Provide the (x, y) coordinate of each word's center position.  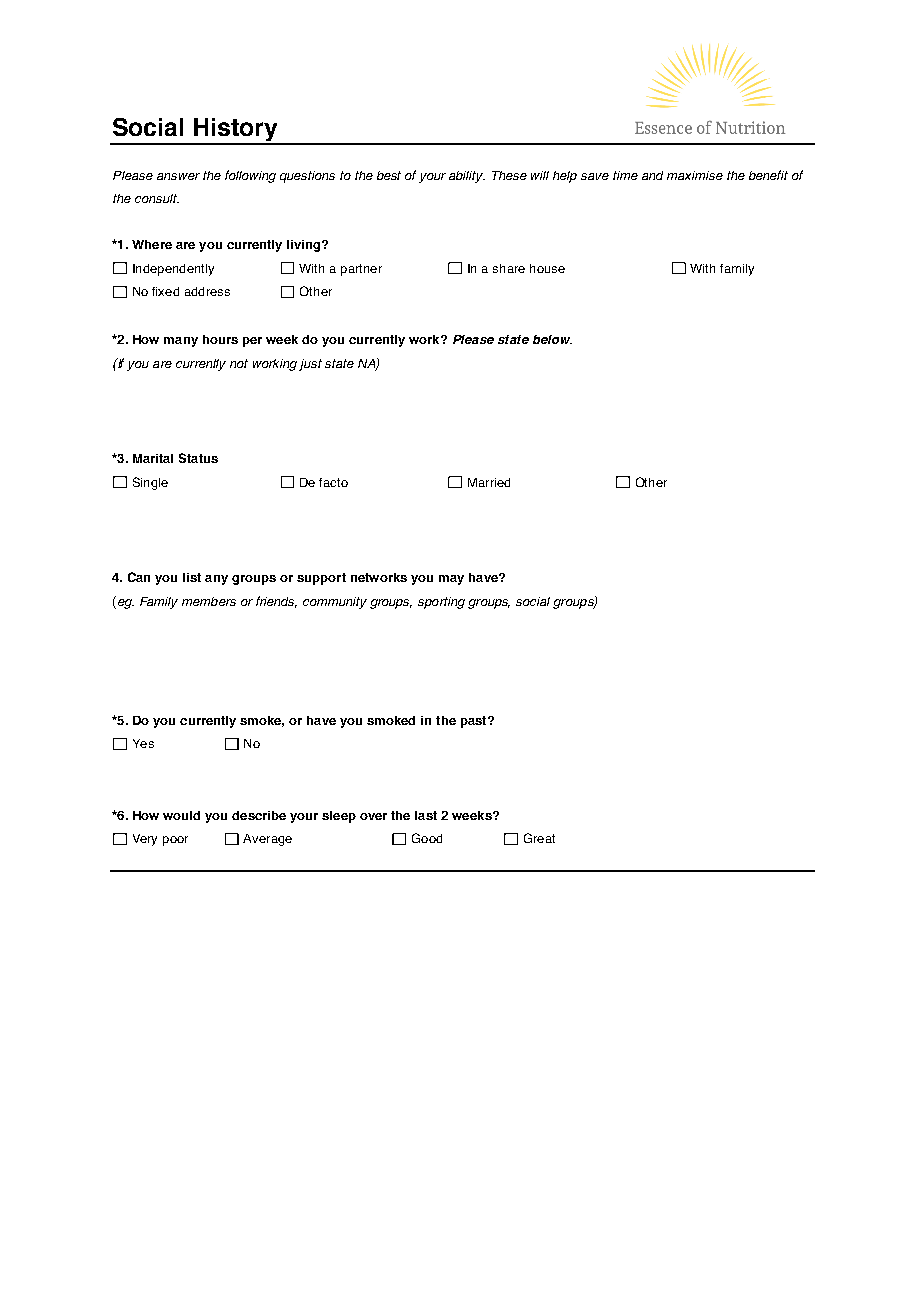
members (209, 601)
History (236, 131)
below (552, 339)
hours (220, 339)
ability (467, 177)
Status (198, 458)
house (547, 268)
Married (489, 482)
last (426, 815)
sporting (441, 603)
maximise (695, 175)
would (181, 815)
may (451, 580)
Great (539, 838)
